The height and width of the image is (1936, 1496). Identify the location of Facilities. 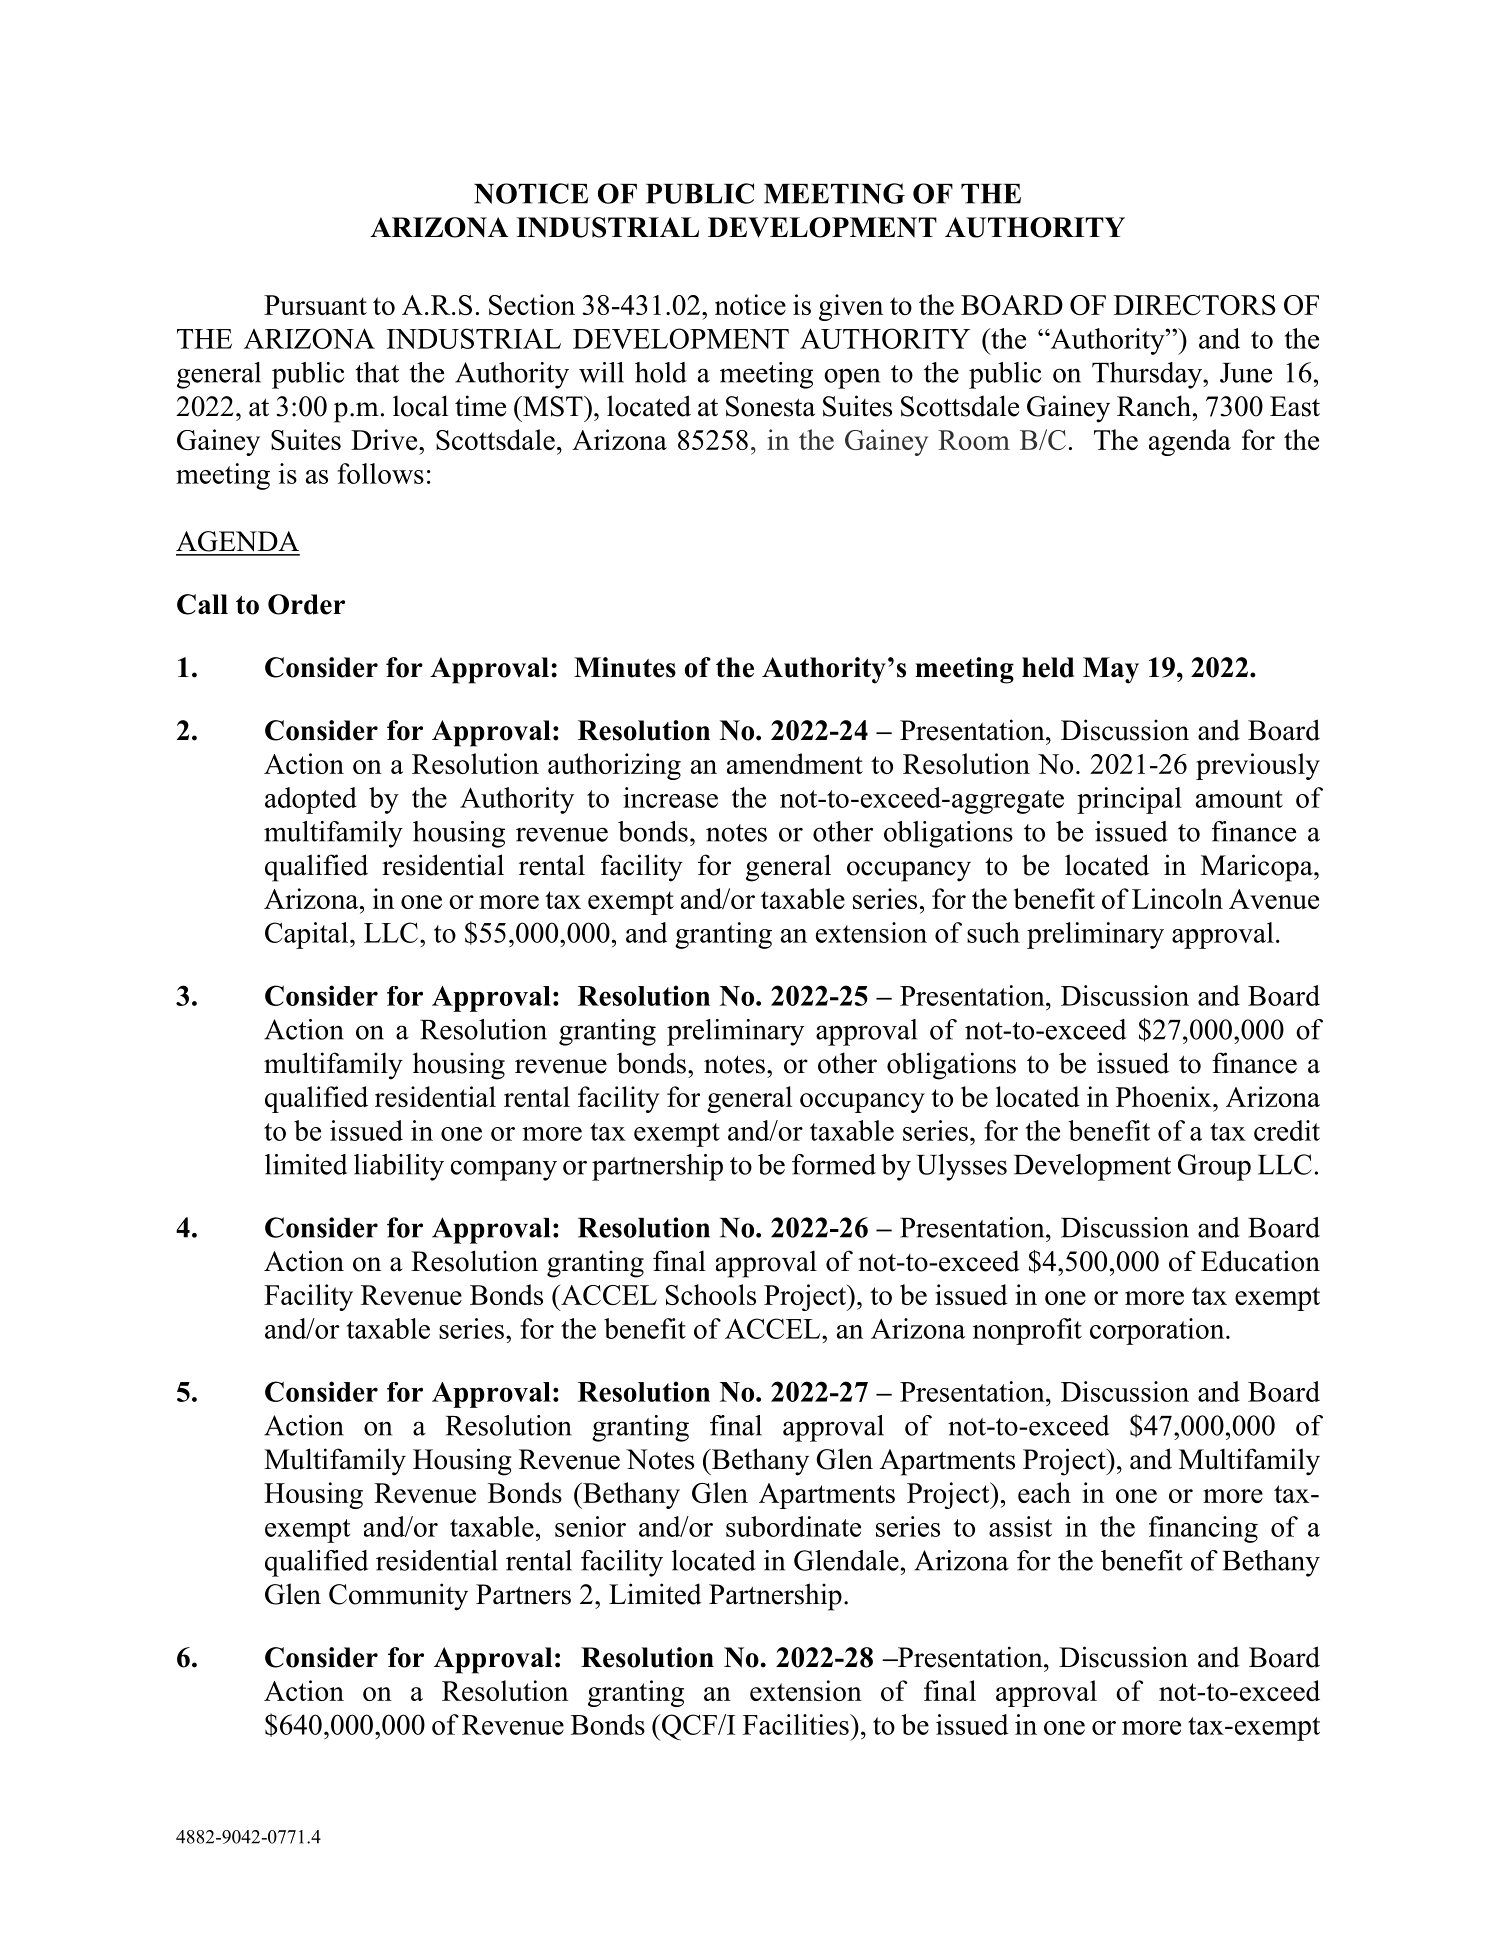
(797, 1724).
